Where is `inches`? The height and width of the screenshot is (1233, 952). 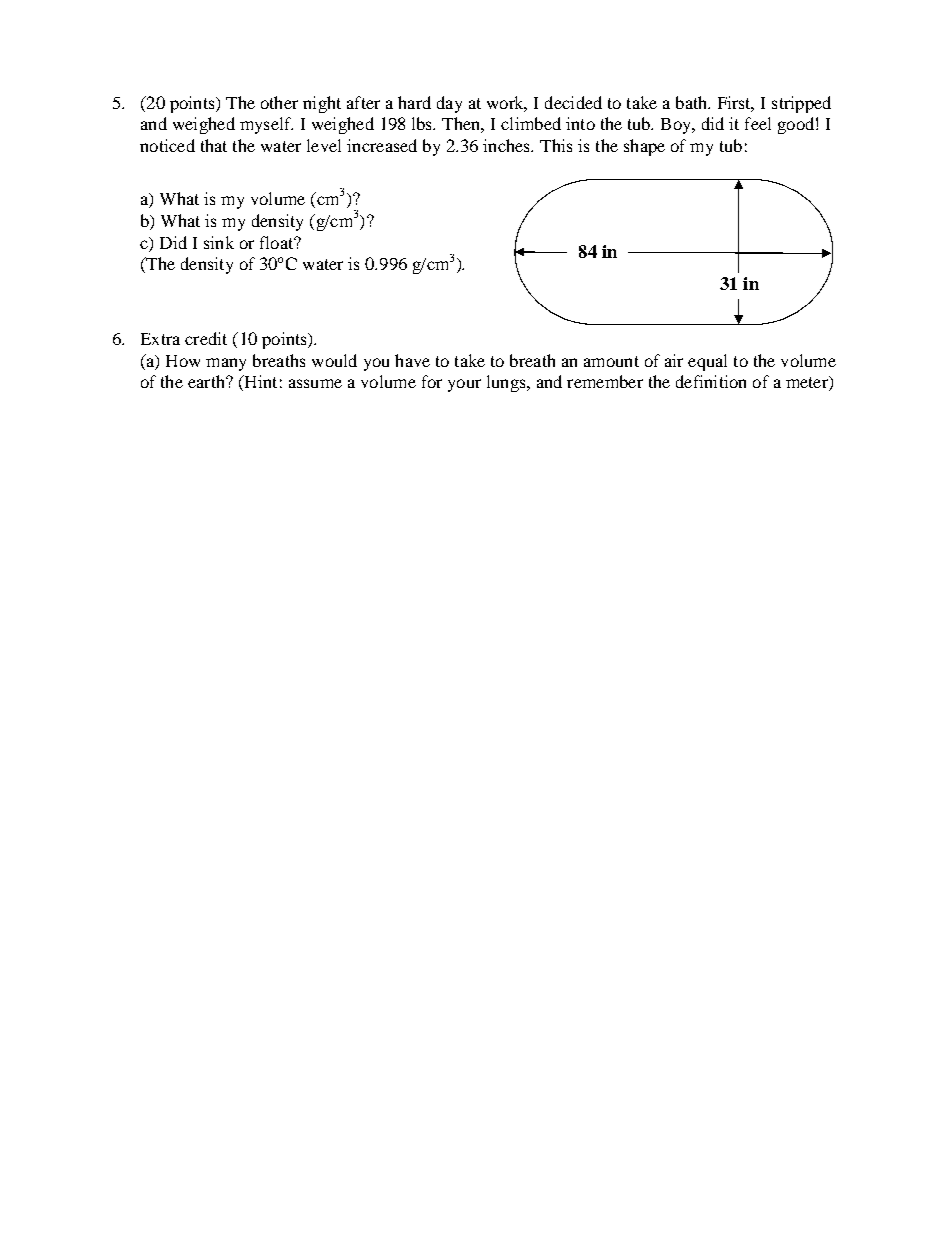
inches is located at coordinates (508, 145).
